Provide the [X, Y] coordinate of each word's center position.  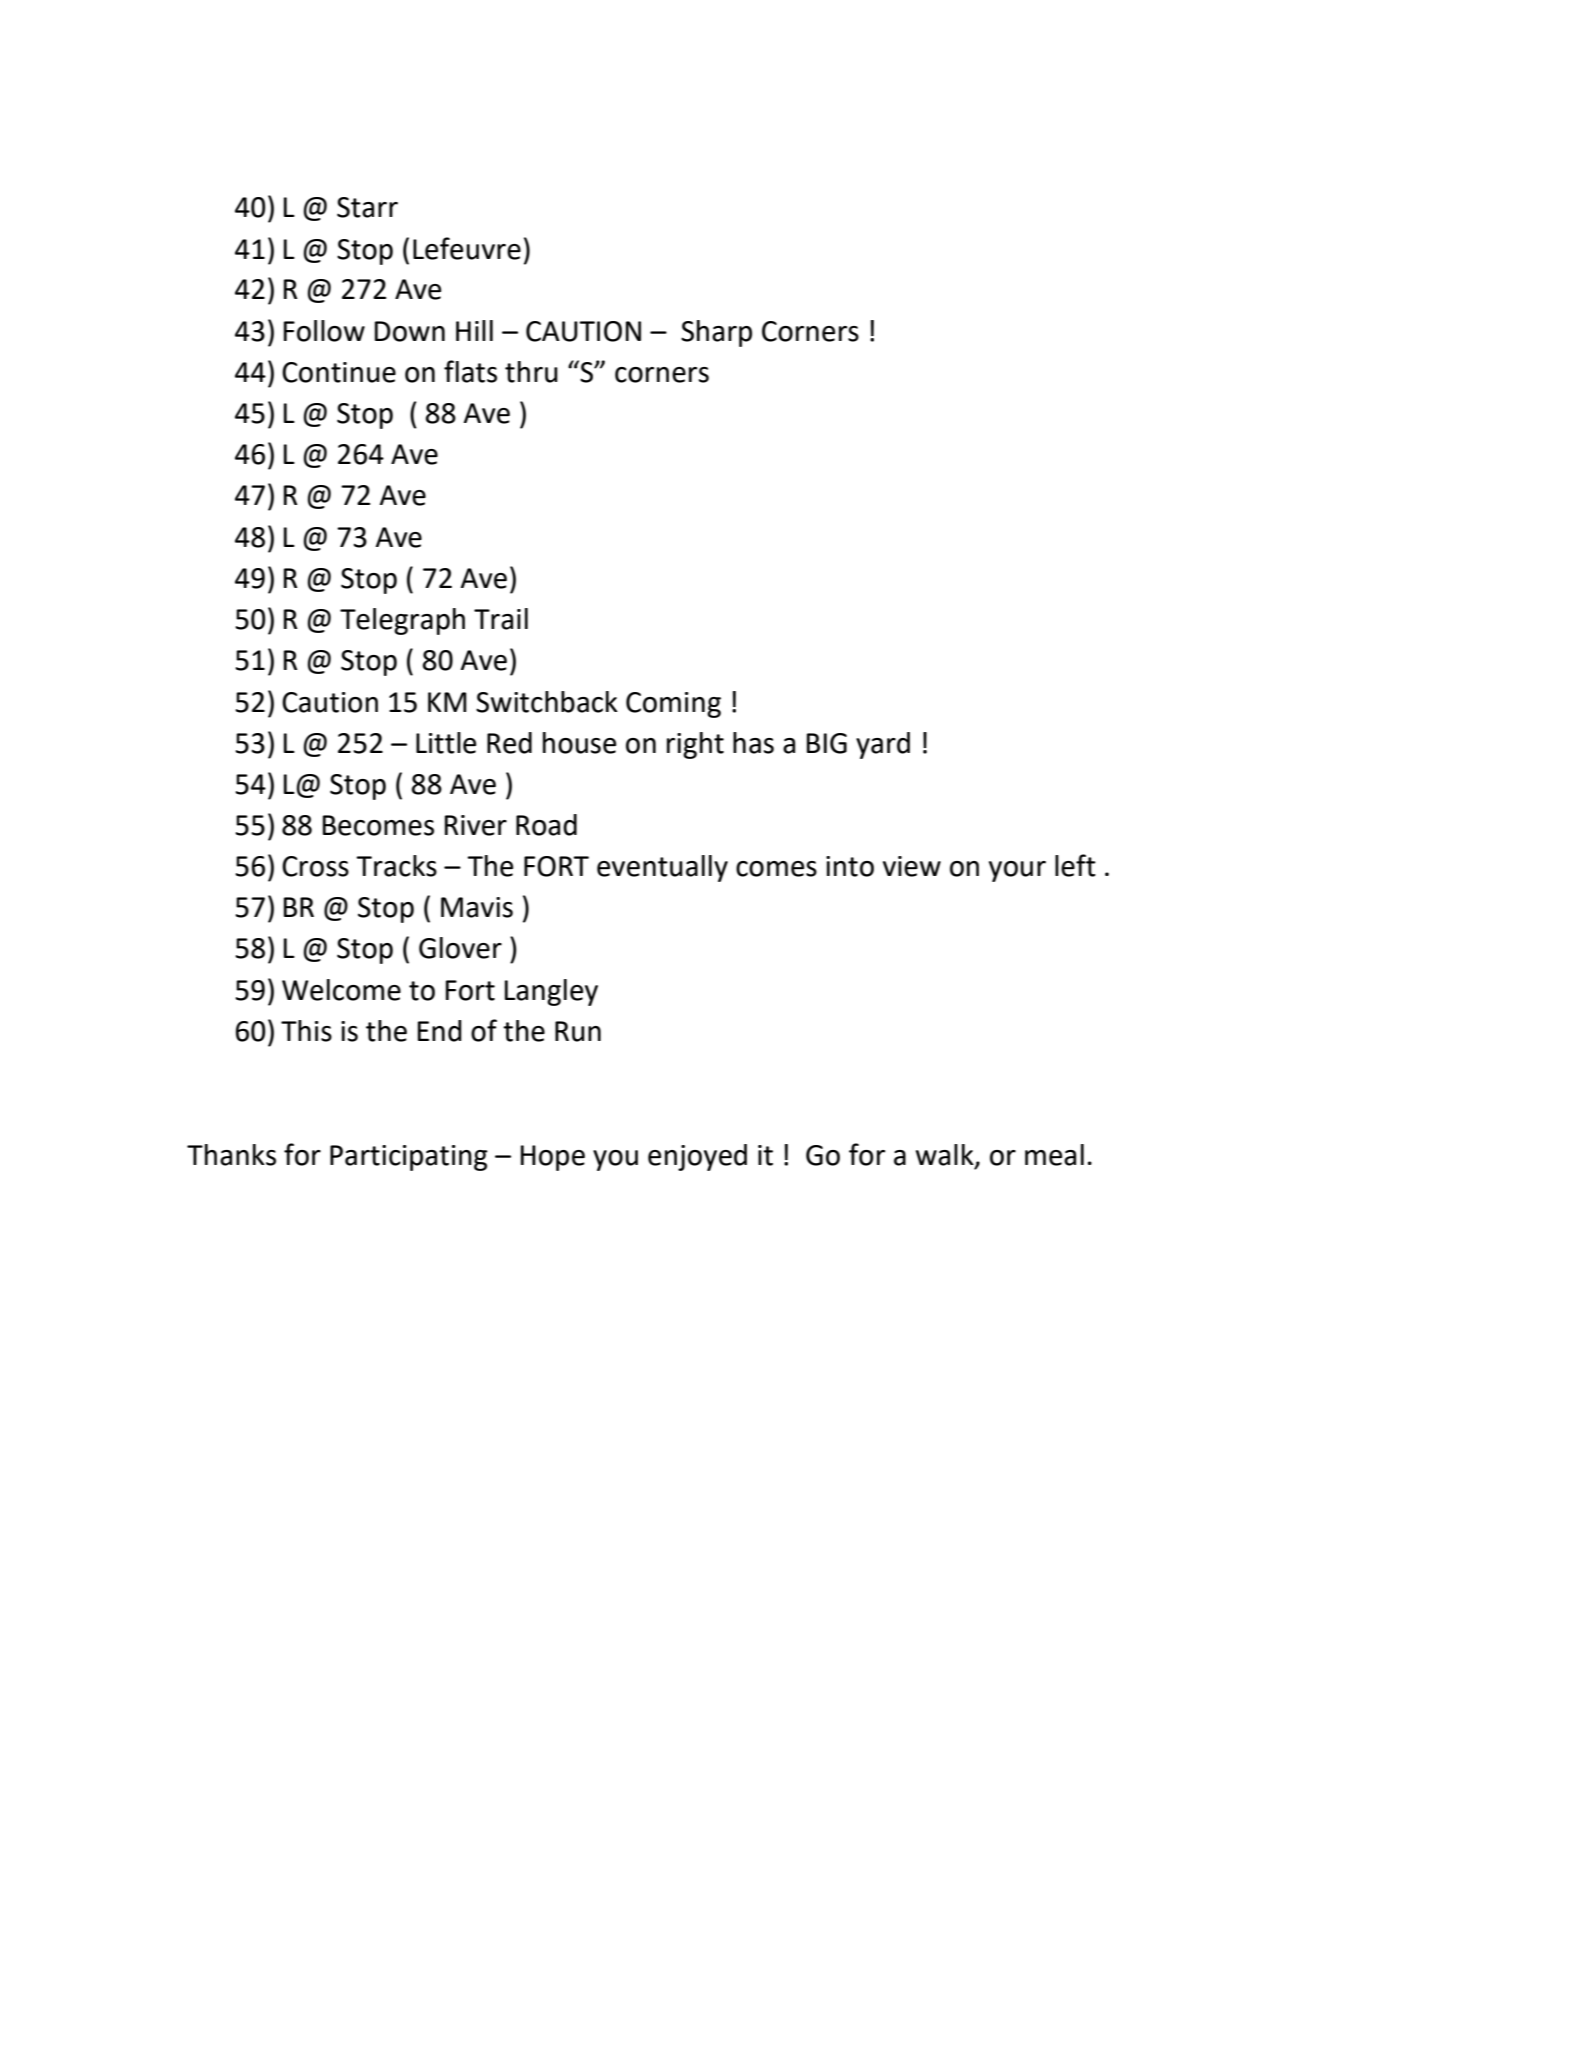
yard [883, 745]
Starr [367, 207]
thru [531, 372]
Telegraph [402, 621]
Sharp [716, 333]
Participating [409, 1158]
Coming [673, 705]
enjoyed [697, 1157]
